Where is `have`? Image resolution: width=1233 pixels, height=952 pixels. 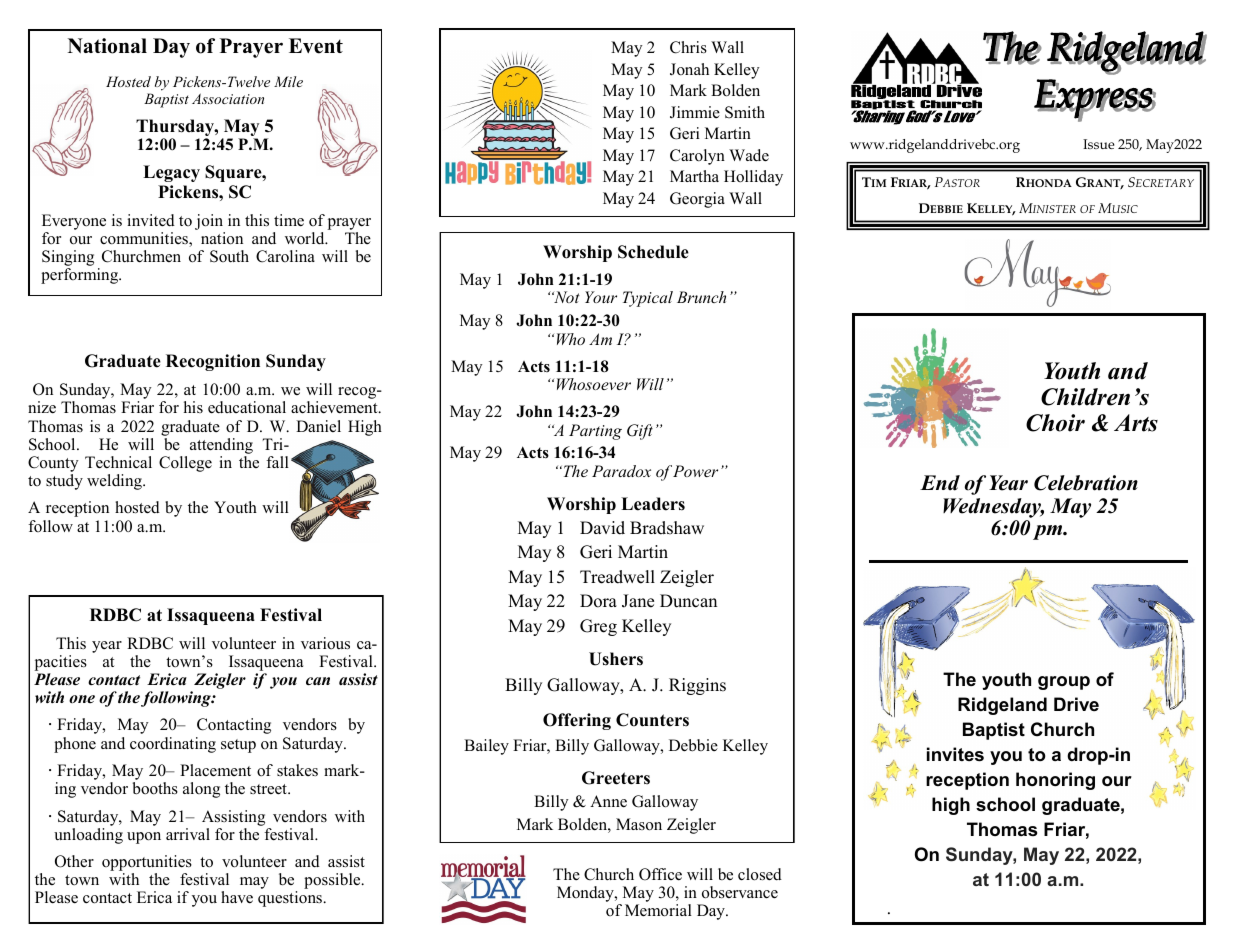
have is located at coordinates (237, 897).
